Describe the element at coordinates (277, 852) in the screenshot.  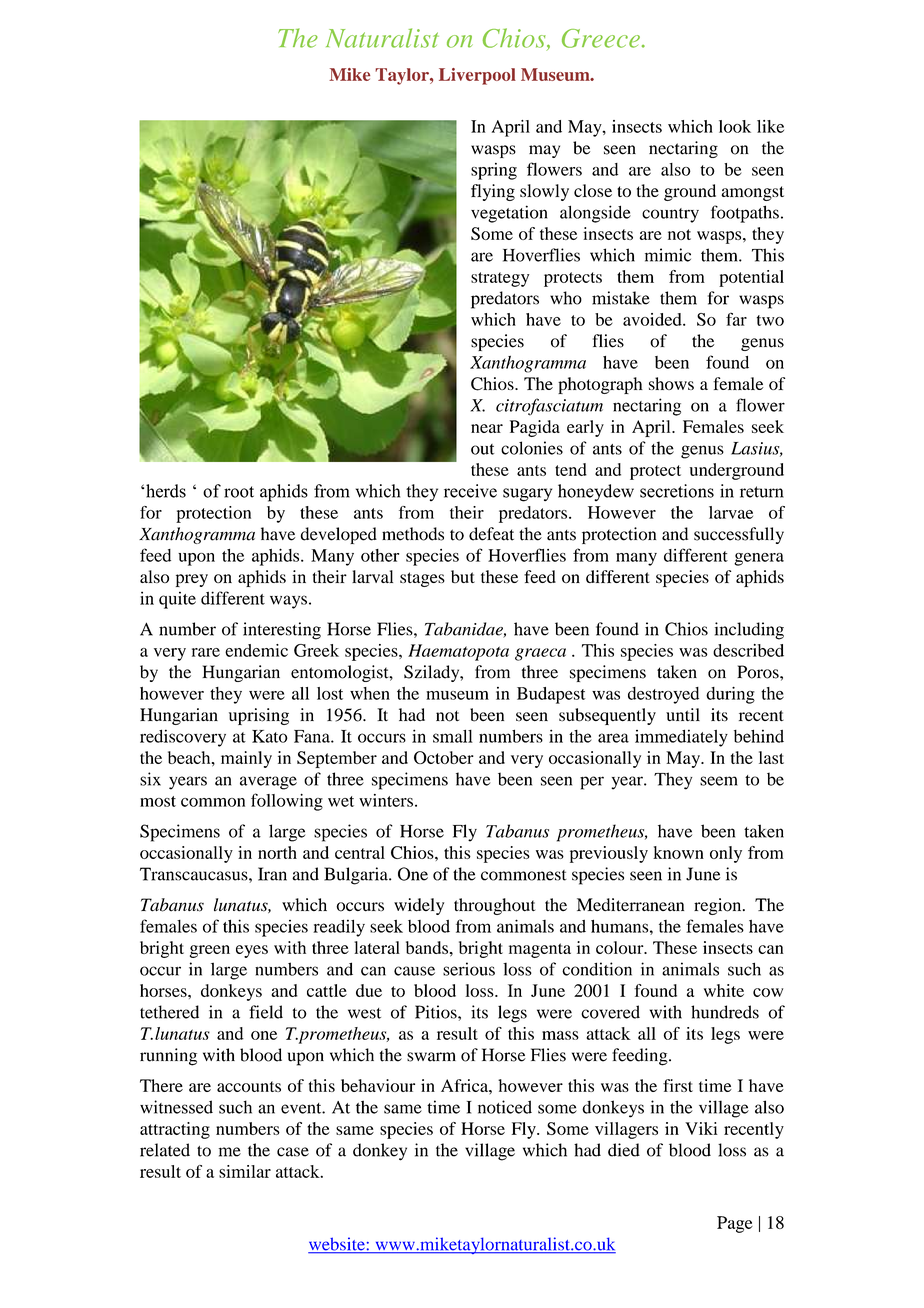
I see `north` at that location.
